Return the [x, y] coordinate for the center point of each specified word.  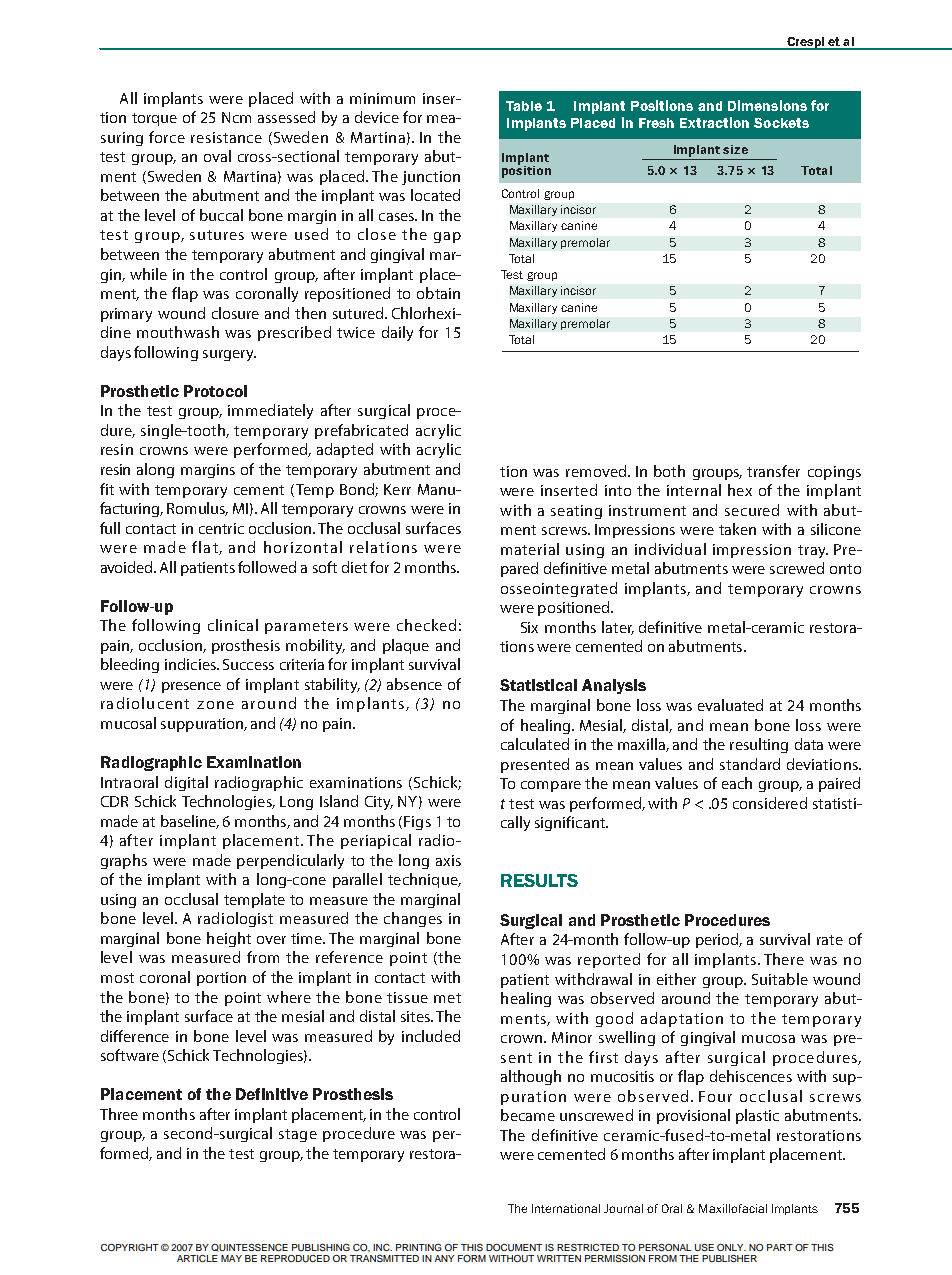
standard [750, 764]
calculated [535, 744]
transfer [773, 471]
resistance [226, 137]
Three [119, 1114]
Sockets [781, 123]
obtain [438, 293]
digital [186, 783]
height [229, 939]
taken [737, 529]
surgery [229, 355]
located [435, 195]
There [784, 959]
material [530, 549]
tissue [407, 997]
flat [206, 548]
